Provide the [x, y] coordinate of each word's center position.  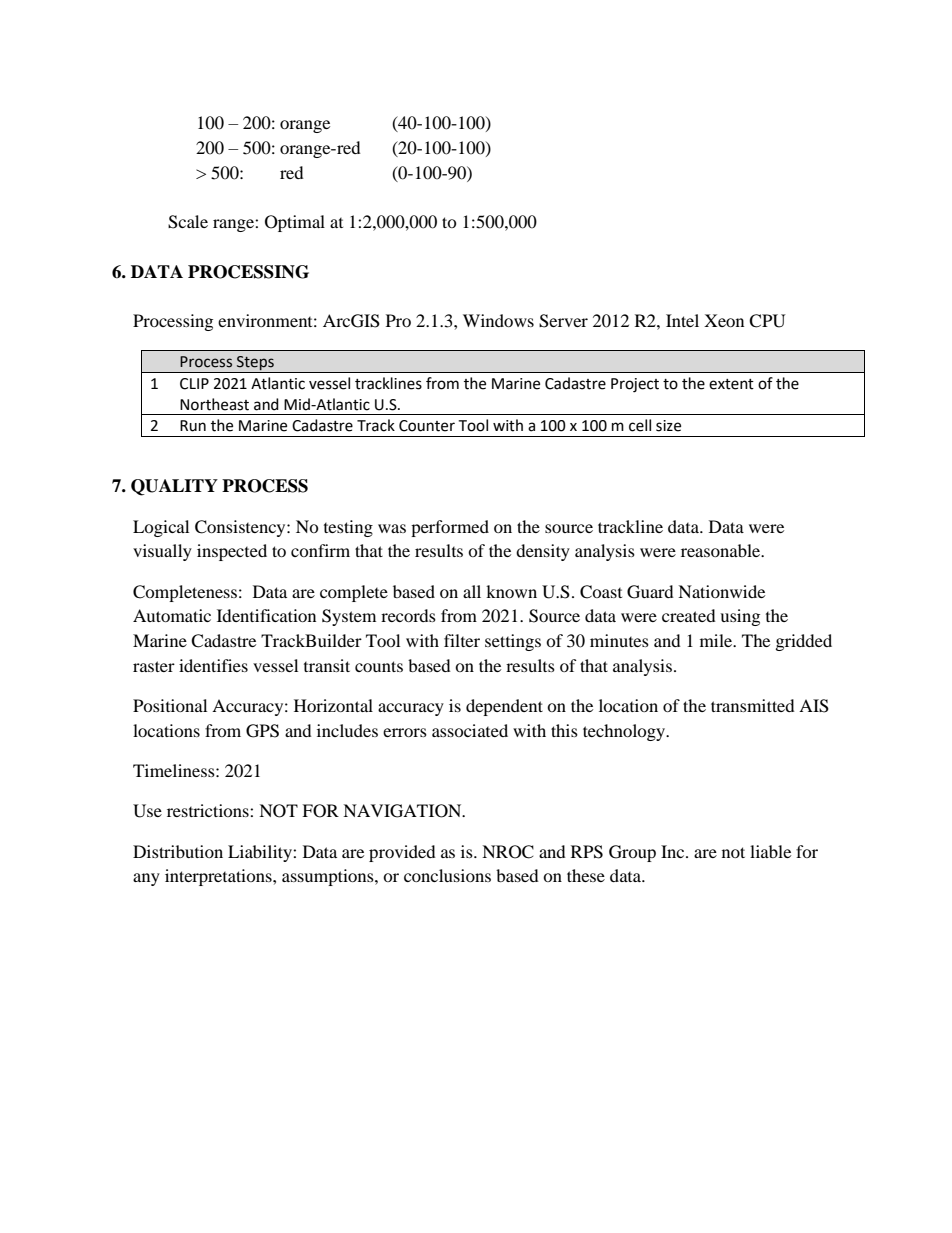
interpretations [219, 877]
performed [450, 528]
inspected [232, 552]
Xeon [724, 320]
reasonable [722, 550]
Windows [498, 320]
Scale [188, 222]
